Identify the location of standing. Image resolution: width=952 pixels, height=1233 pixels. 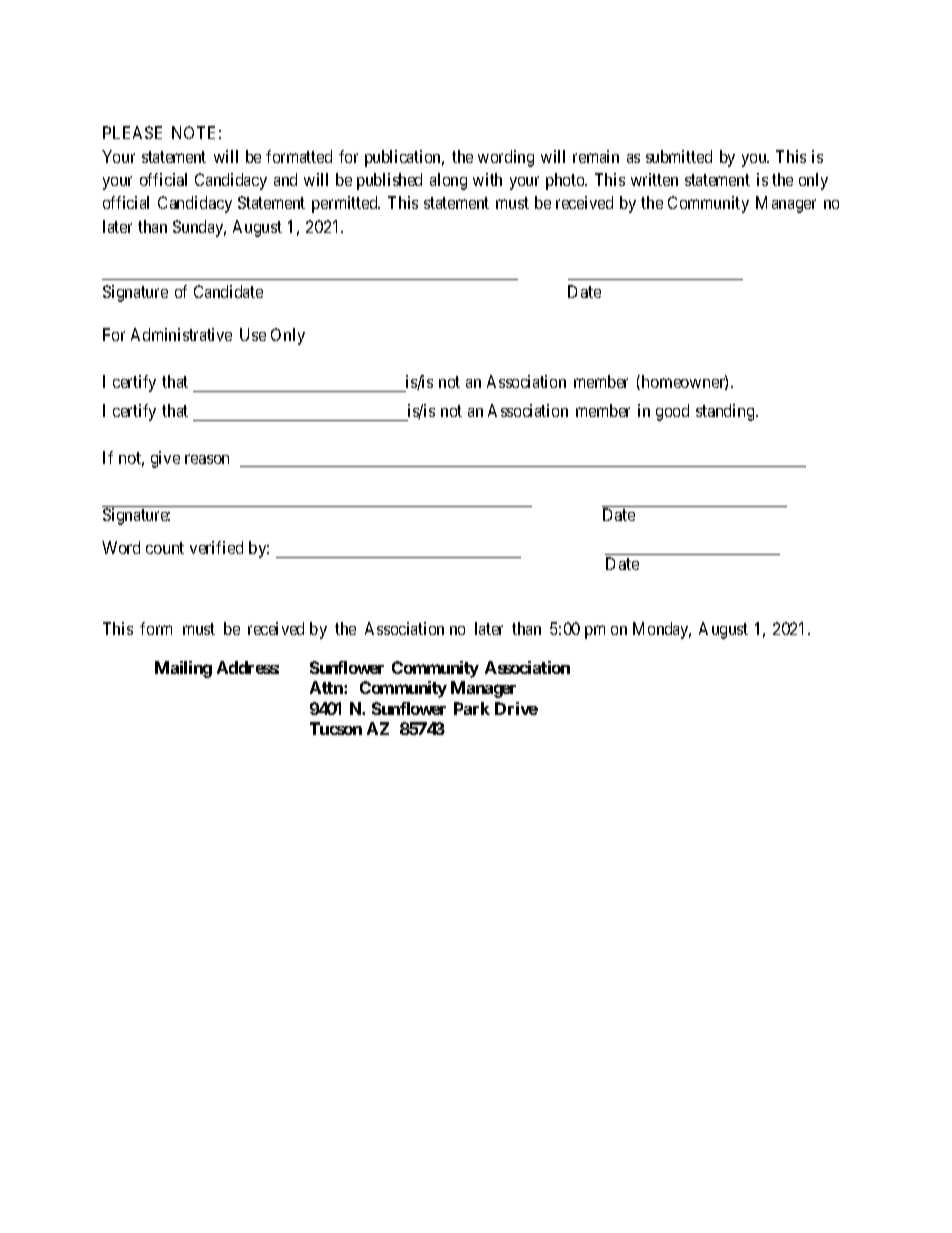
(726, 412).
